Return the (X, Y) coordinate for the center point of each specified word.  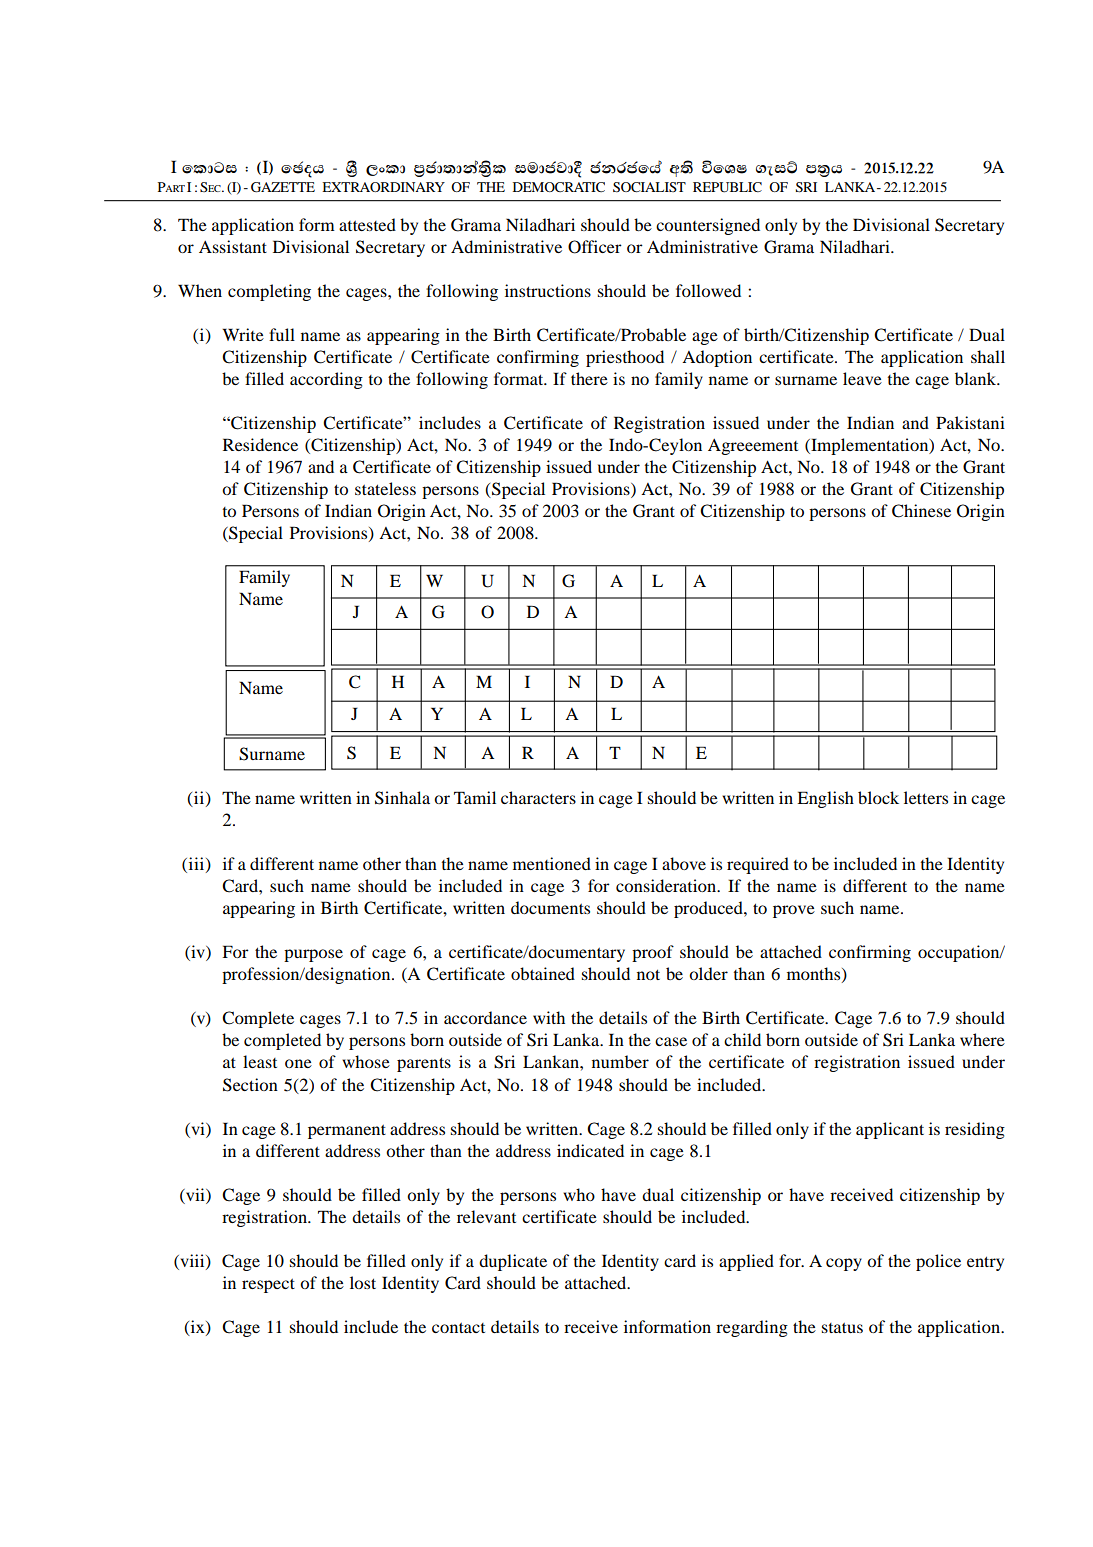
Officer (595, 247)
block (878, 797)
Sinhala (402, 798)
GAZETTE (283, 187)
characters (538, 797)
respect (268, 1285)
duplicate (513, 1262)
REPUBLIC (727, 187)
